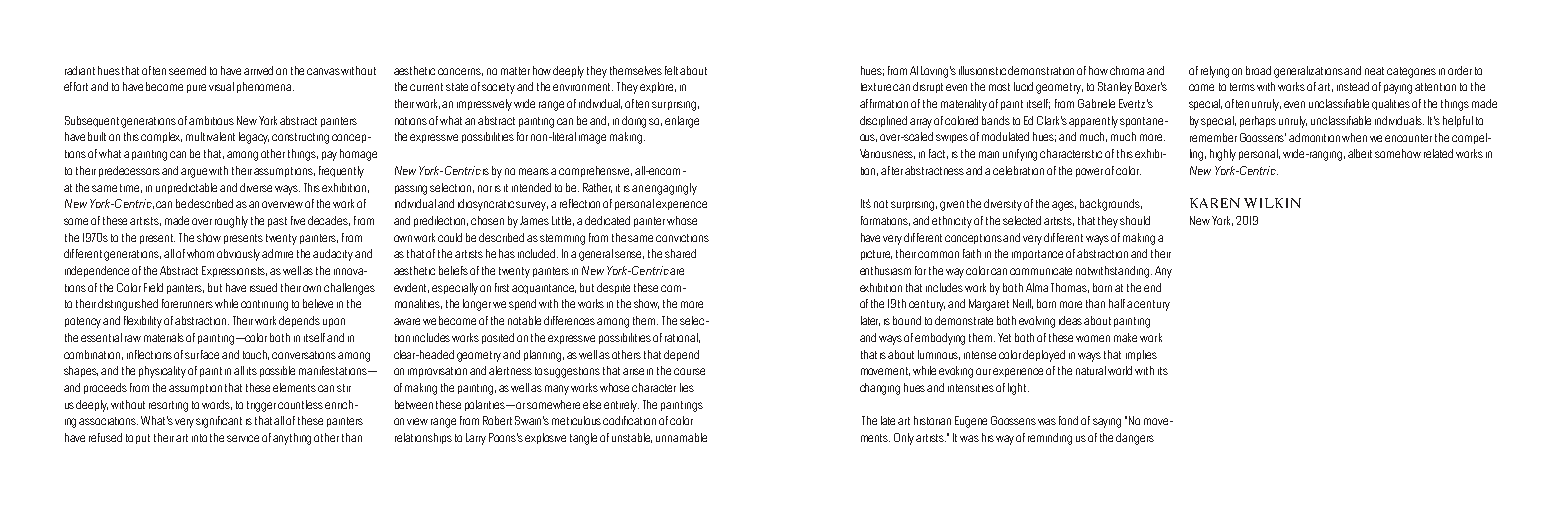 The image size is (1568, 526). Describe the element at coordinates (277, 253) in the screenshot. I see `admire` at that location.
